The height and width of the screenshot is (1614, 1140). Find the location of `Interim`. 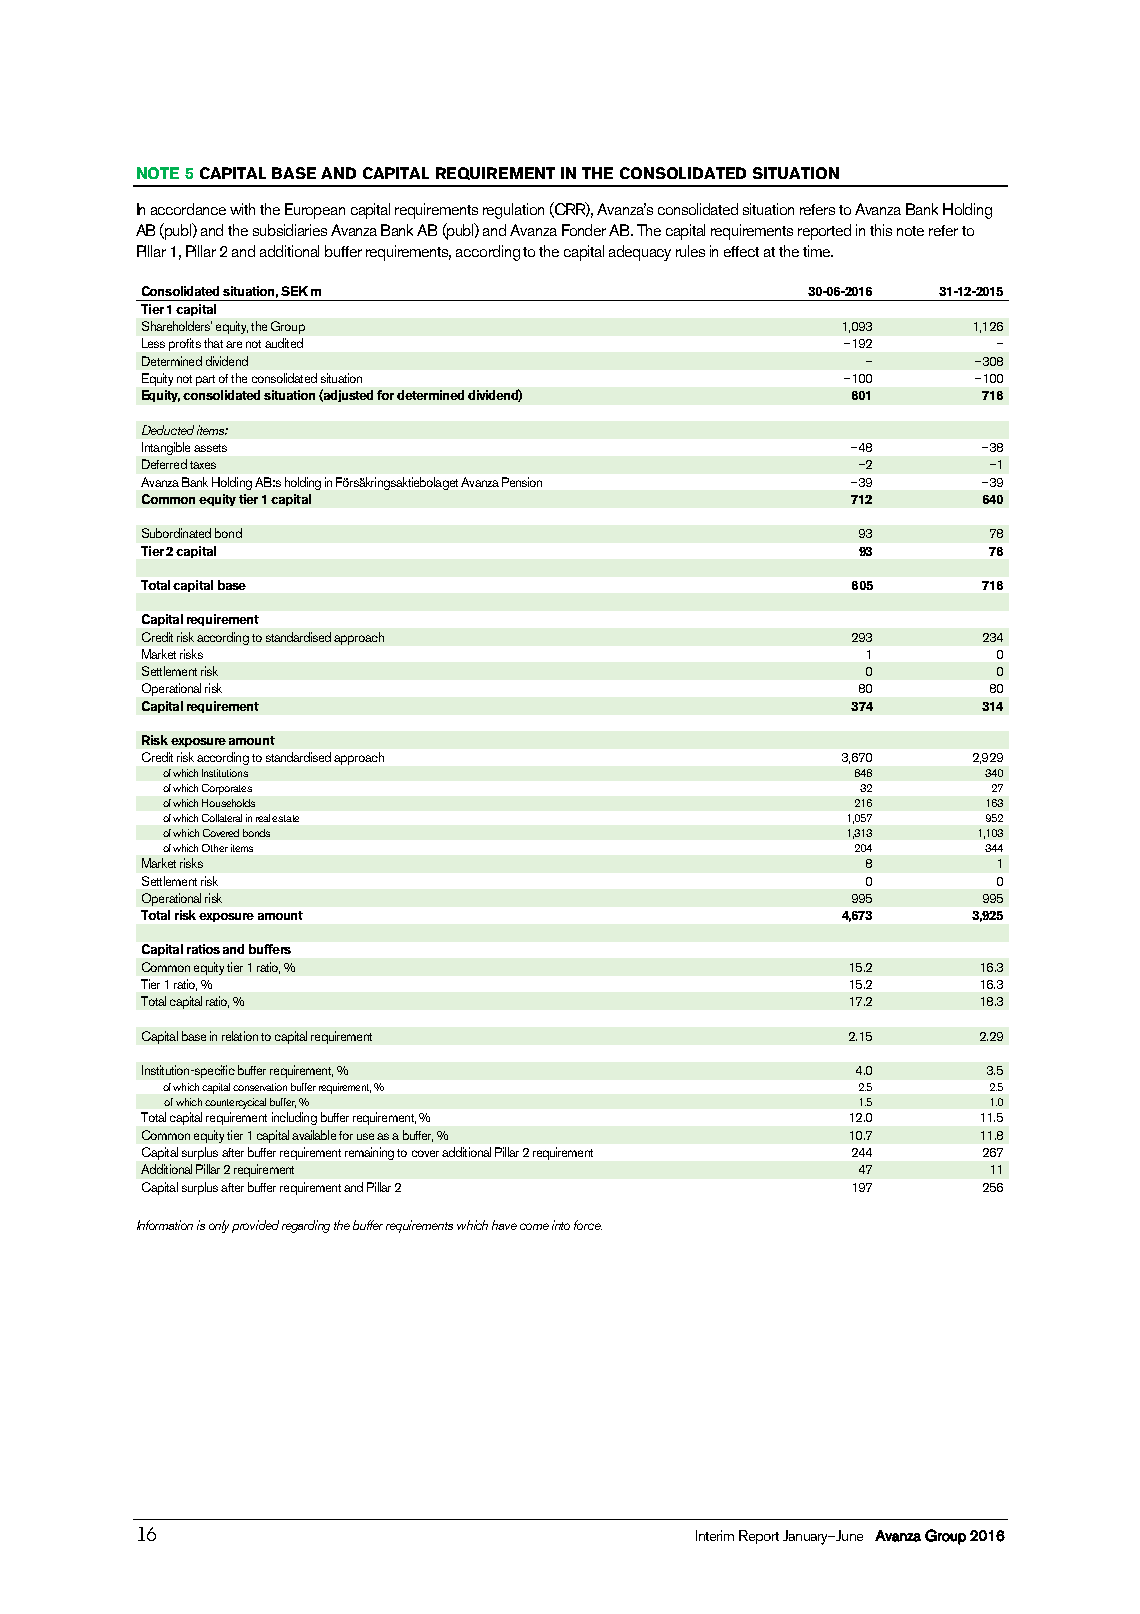

Interim is located at coordinates (715, 1535).
